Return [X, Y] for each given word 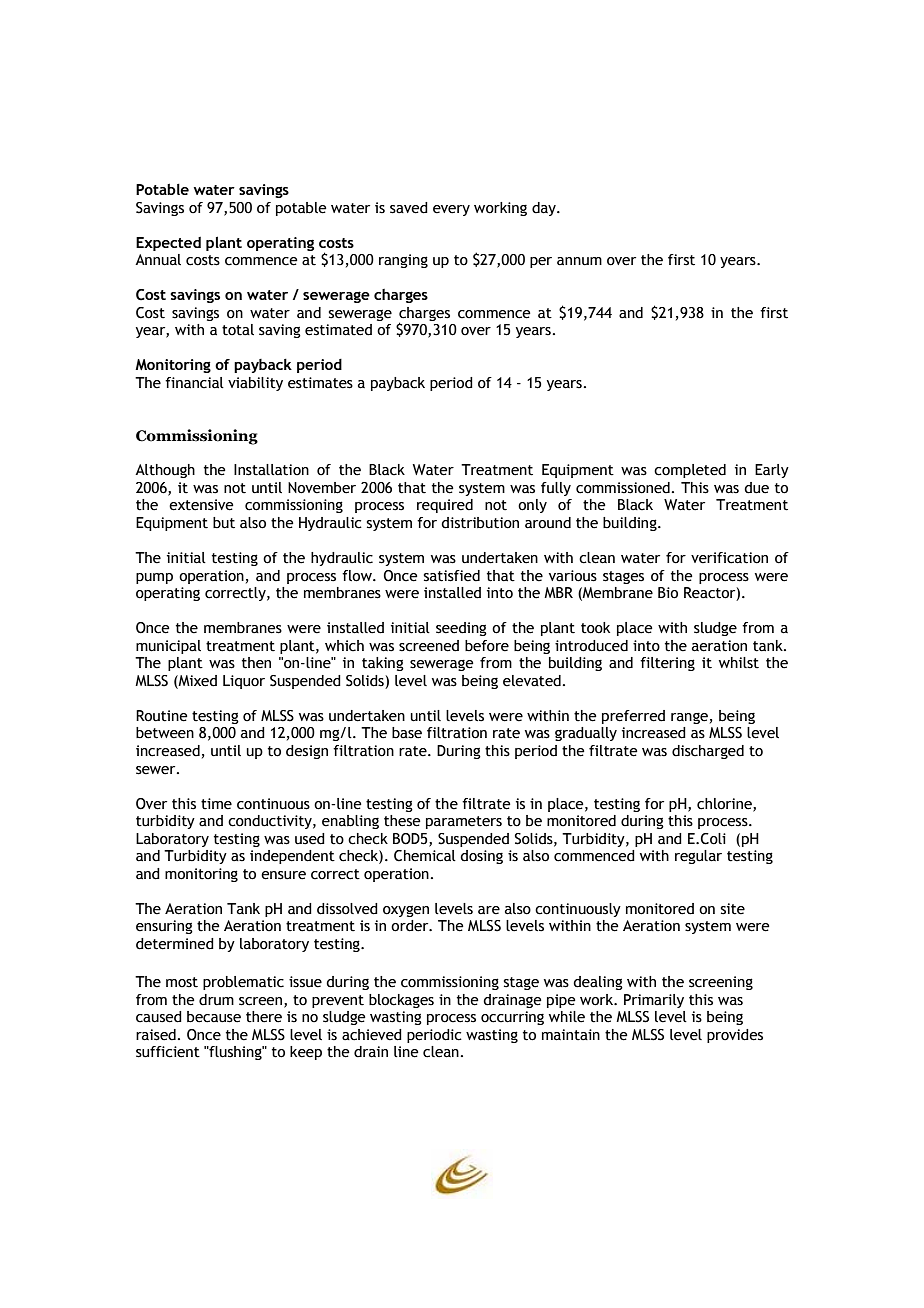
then [256, 663]
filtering [667, 664]
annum [579, 261]
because [214, 1017]
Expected [168, 244]
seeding [461, 629]
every [451, 210]
